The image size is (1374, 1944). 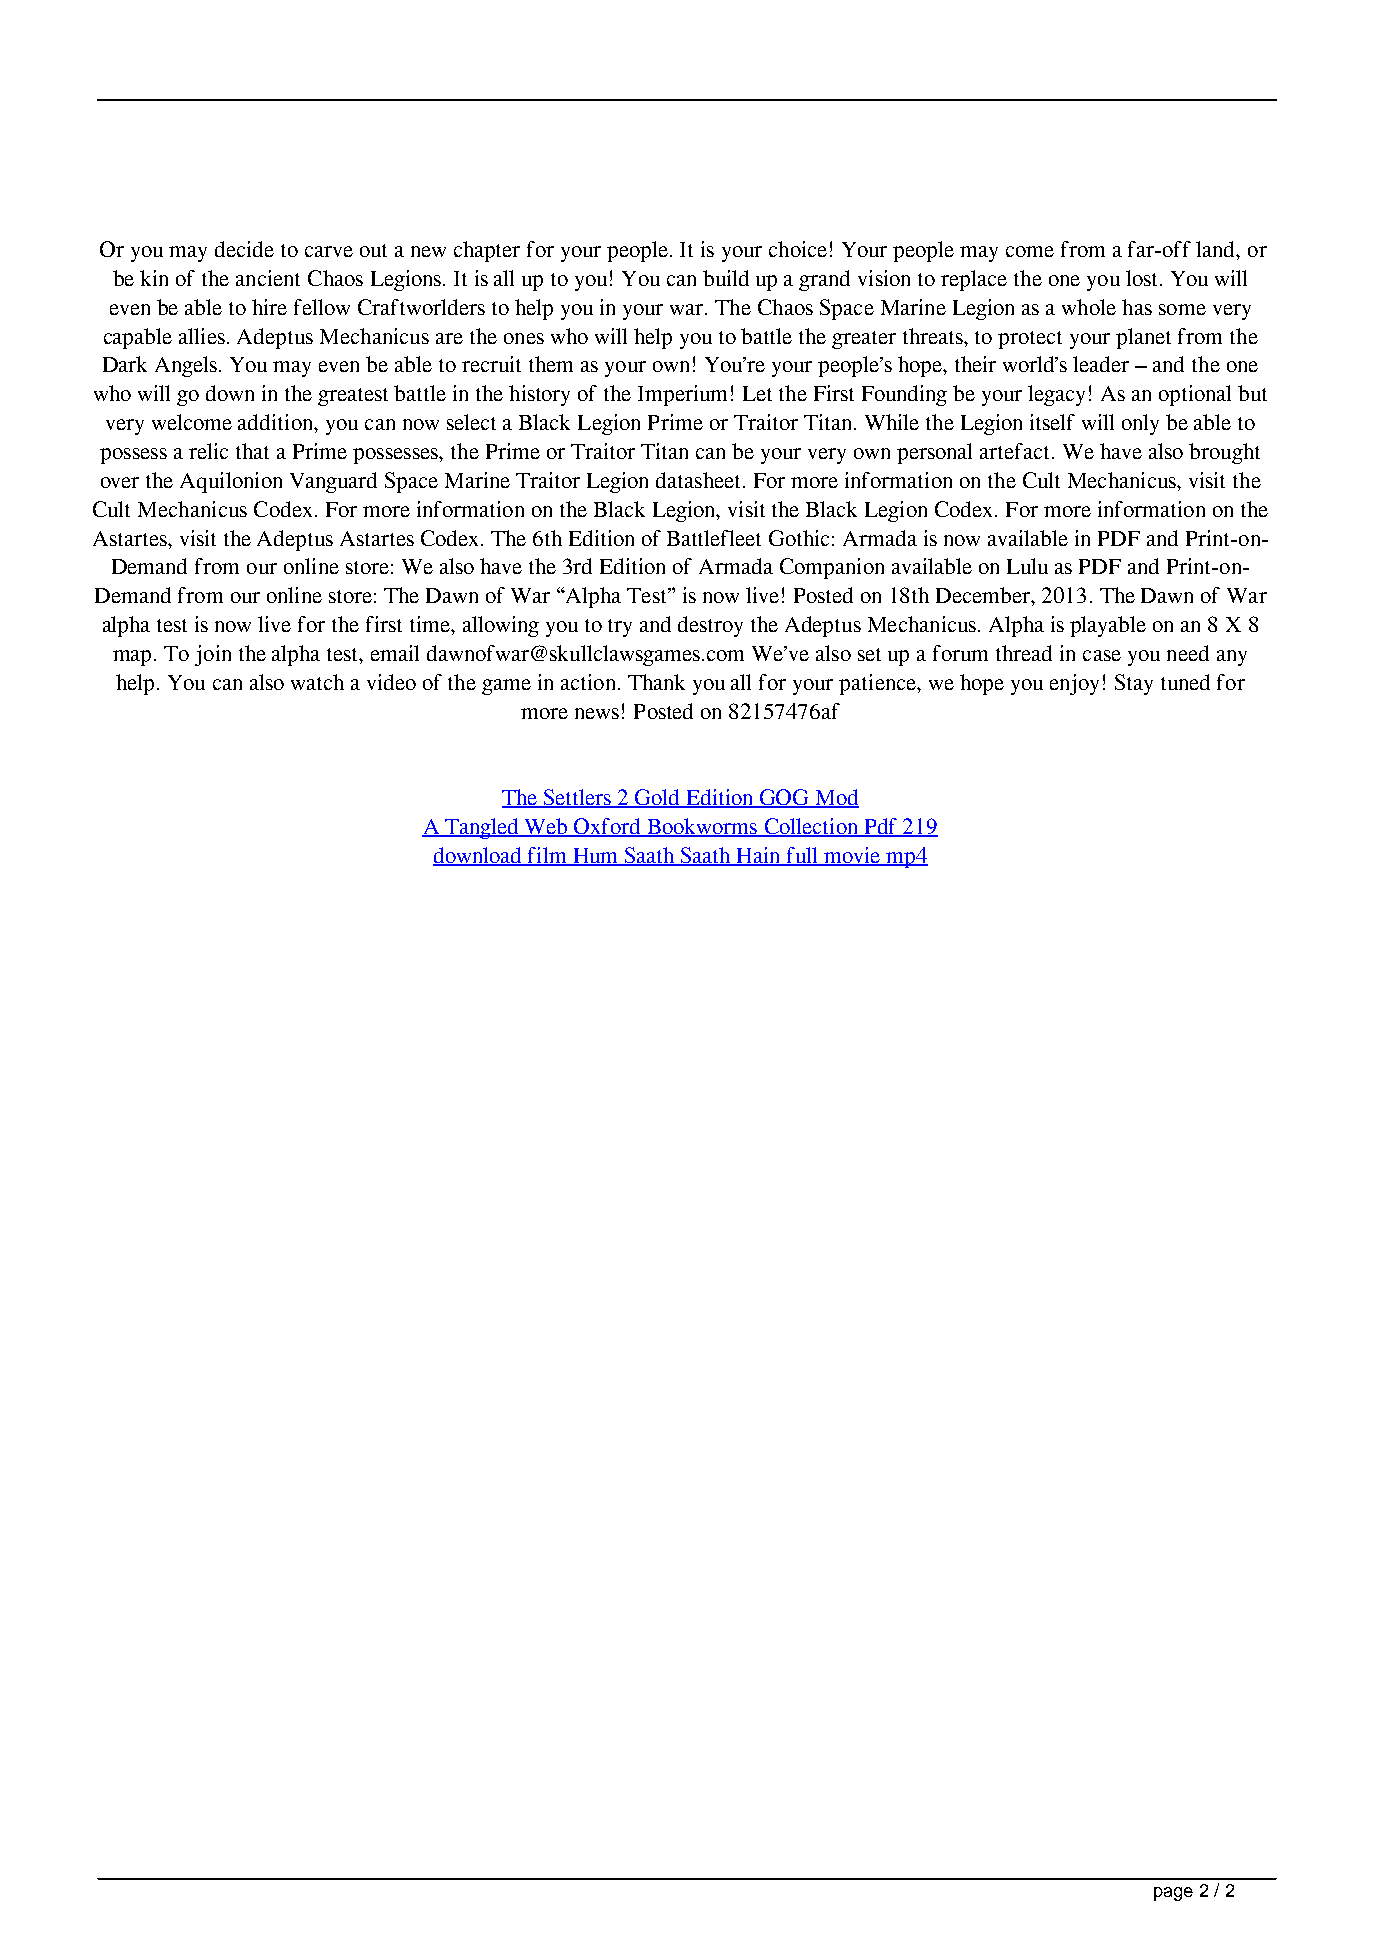 What do you see at coordinates (269, 307) in the screenshot?
I see `hire` at bounding box center [269, 307].
